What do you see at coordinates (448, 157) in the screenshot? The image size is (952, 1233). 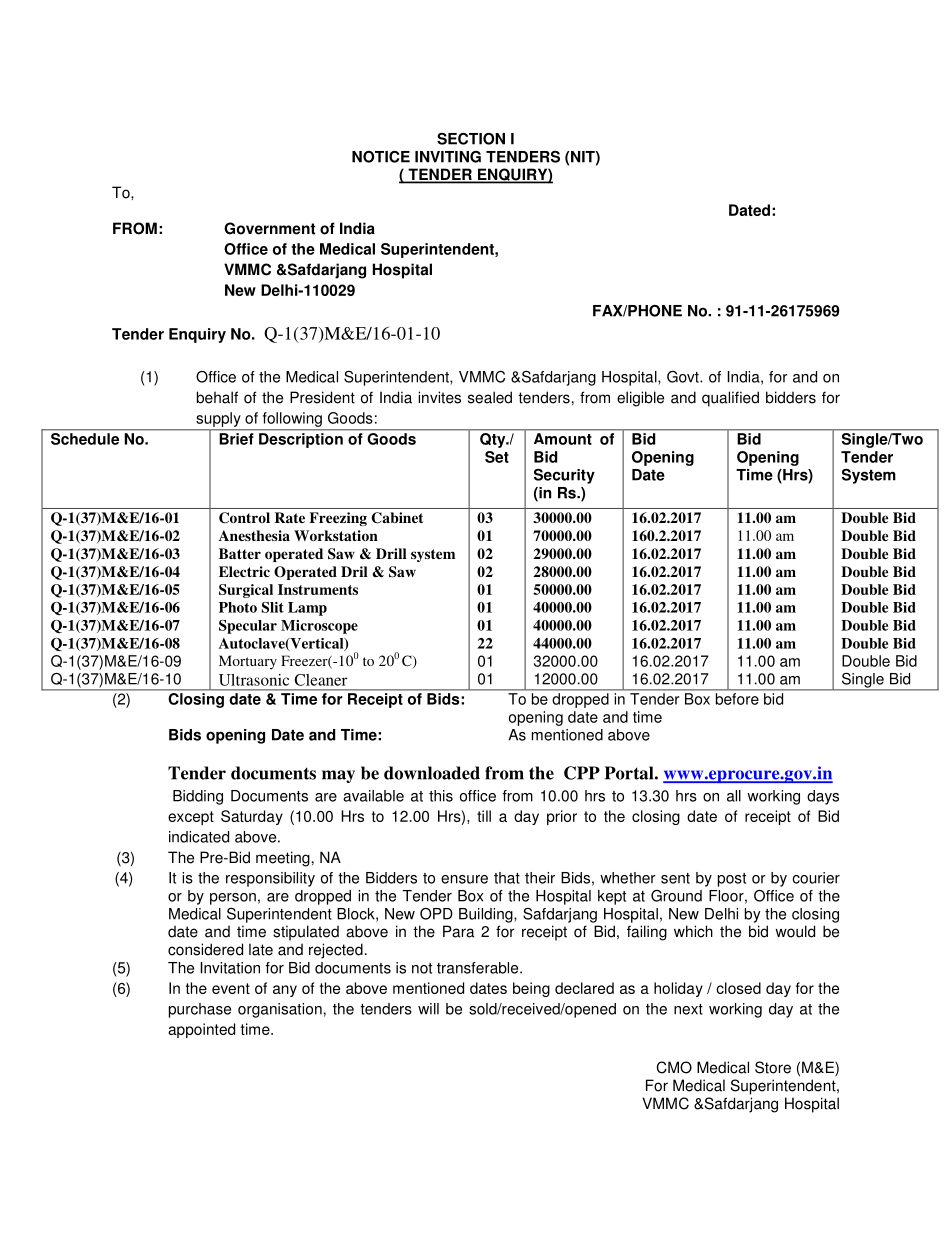 I see `INVITING` at bounding box center [448, 157].
